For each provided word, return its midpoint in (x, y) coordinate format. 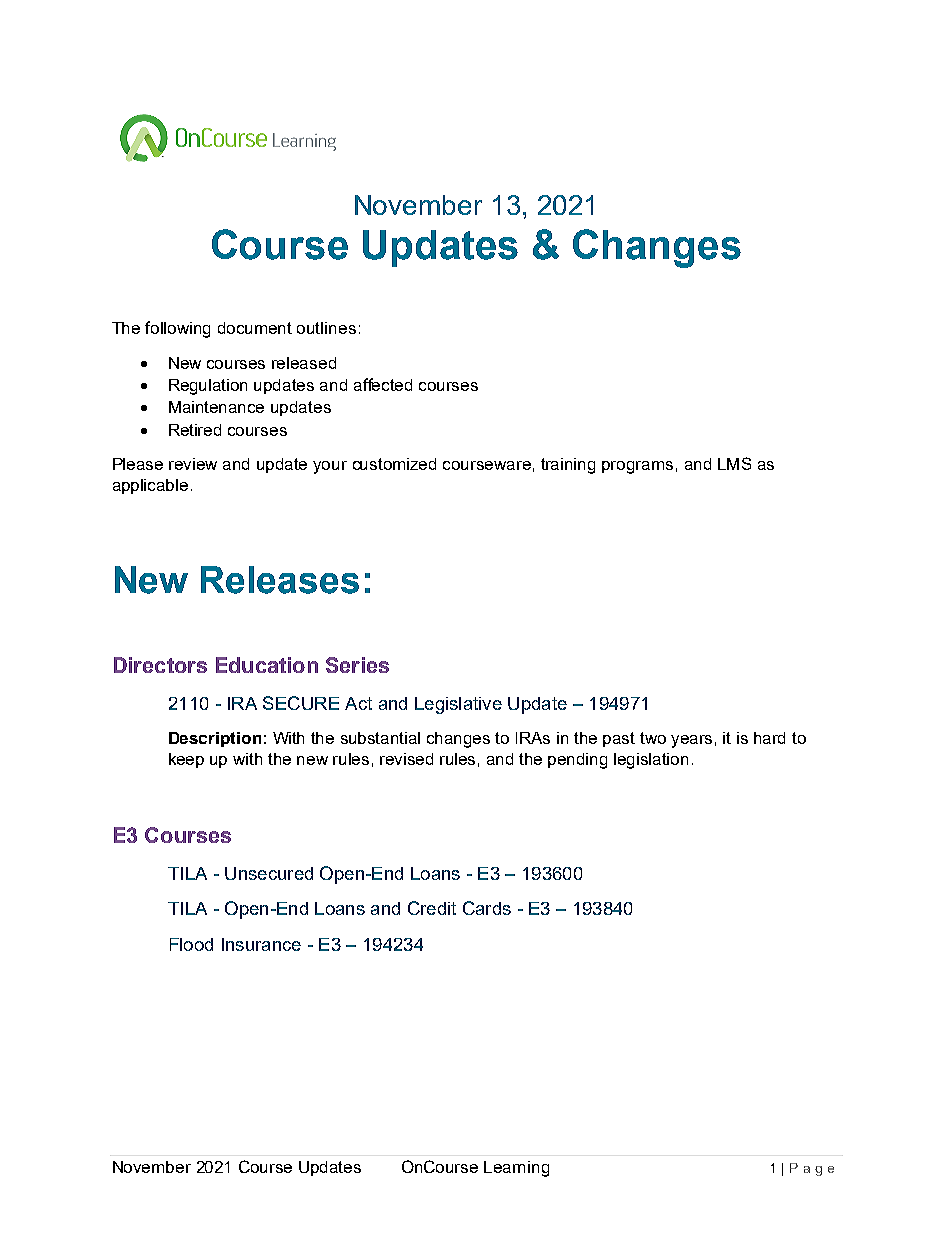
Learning (516, 1169)
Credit (432, 908)
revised (406, 759)
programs (637, 467)
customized (394, 464)
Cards (487, 908)
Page (812, 1169)
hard (769, 738)
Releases (280, 580)
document (255, 328)
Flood (191, 944)
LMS (734, 463)
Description (215, 739)
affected (383, 384)
